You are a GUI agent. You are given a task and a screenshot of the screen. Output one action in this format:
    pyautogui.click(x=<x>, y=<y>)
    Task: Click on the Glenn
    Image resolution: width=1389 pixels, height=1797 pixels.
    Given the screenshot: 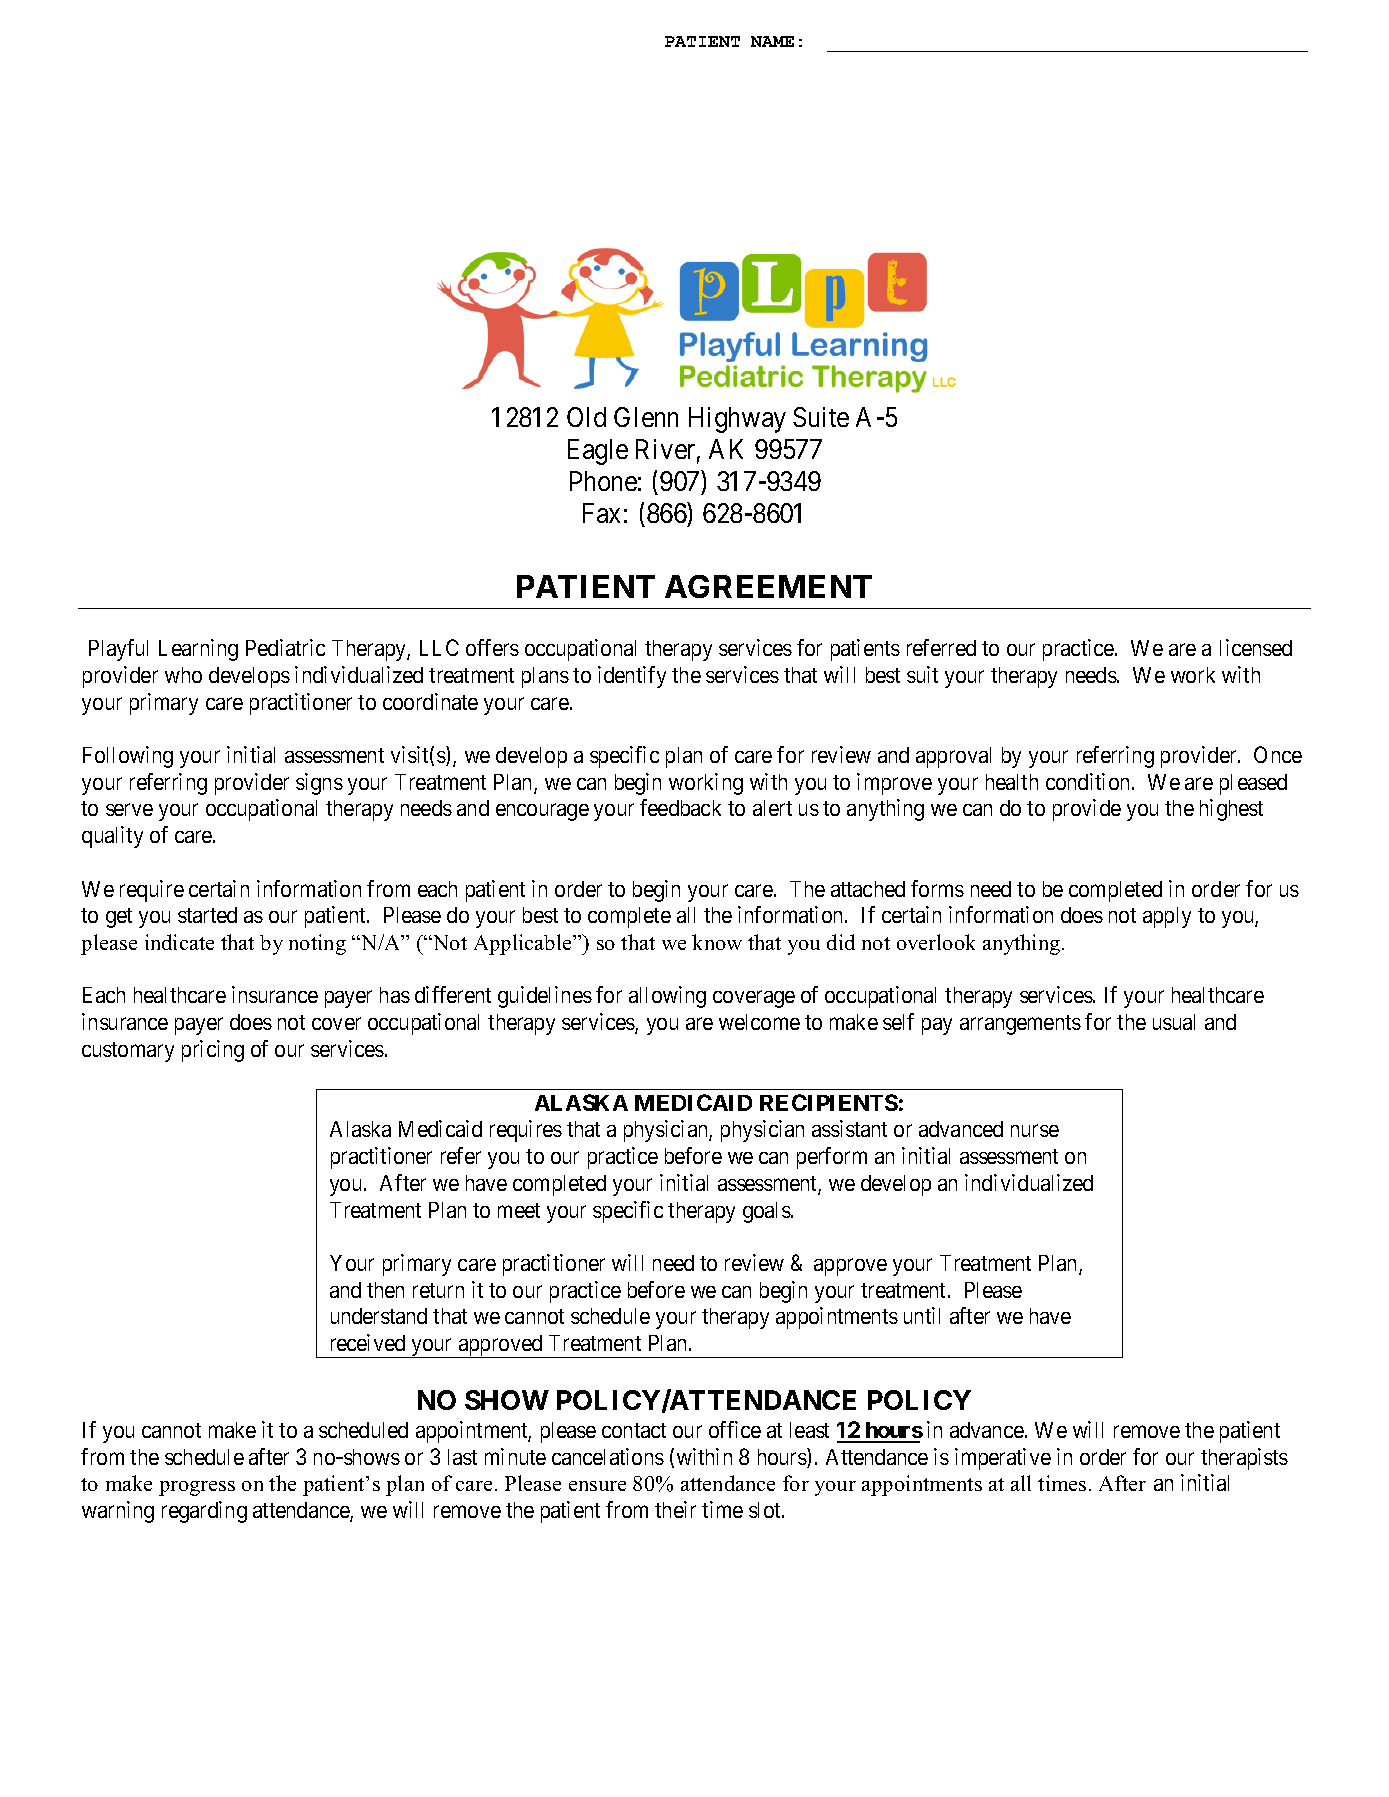 What is the action you would take?
    pyautogui.click(x=646, y=417)
